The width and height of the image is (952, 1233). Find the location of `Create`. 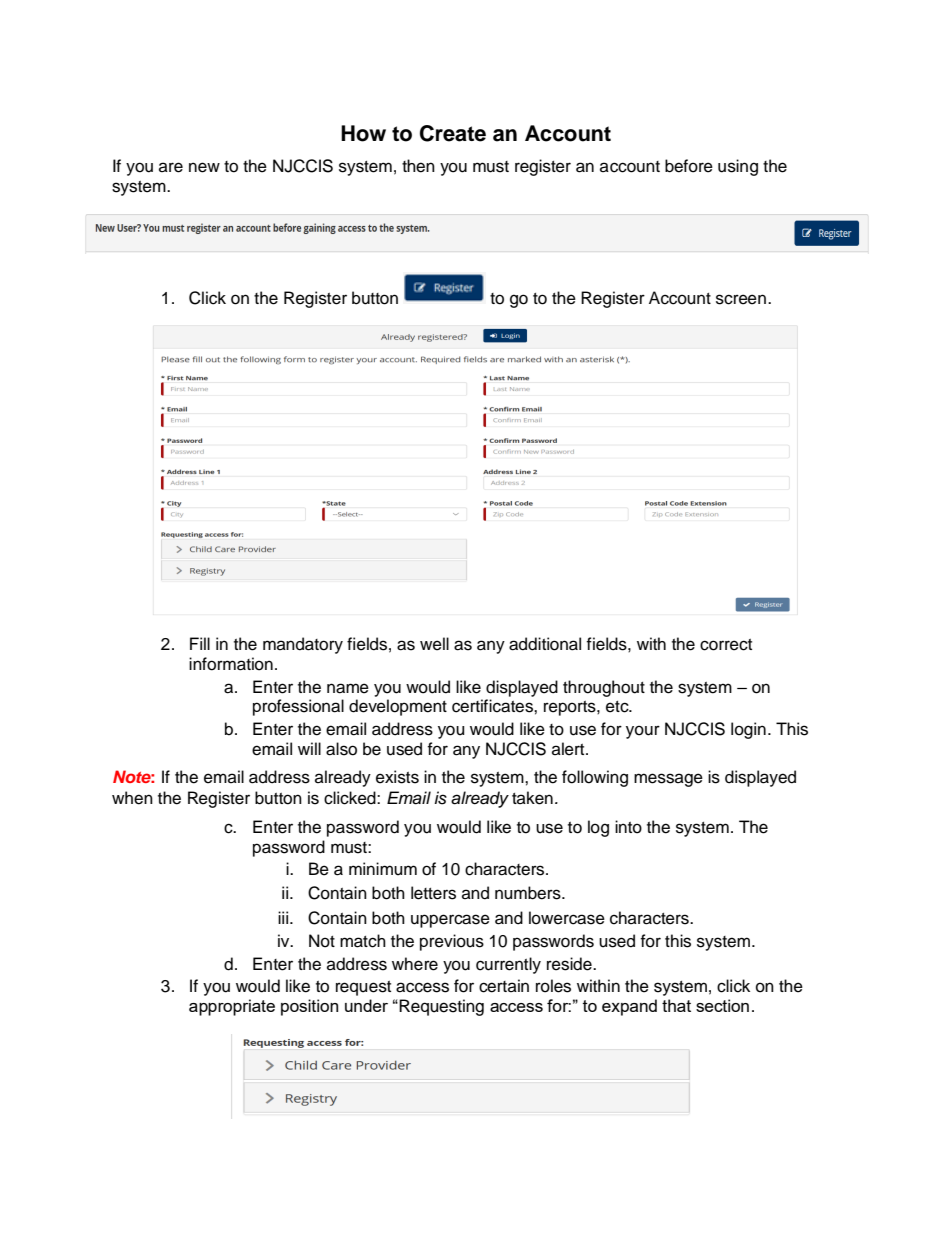

Create is located at coordinates (453, 133).
